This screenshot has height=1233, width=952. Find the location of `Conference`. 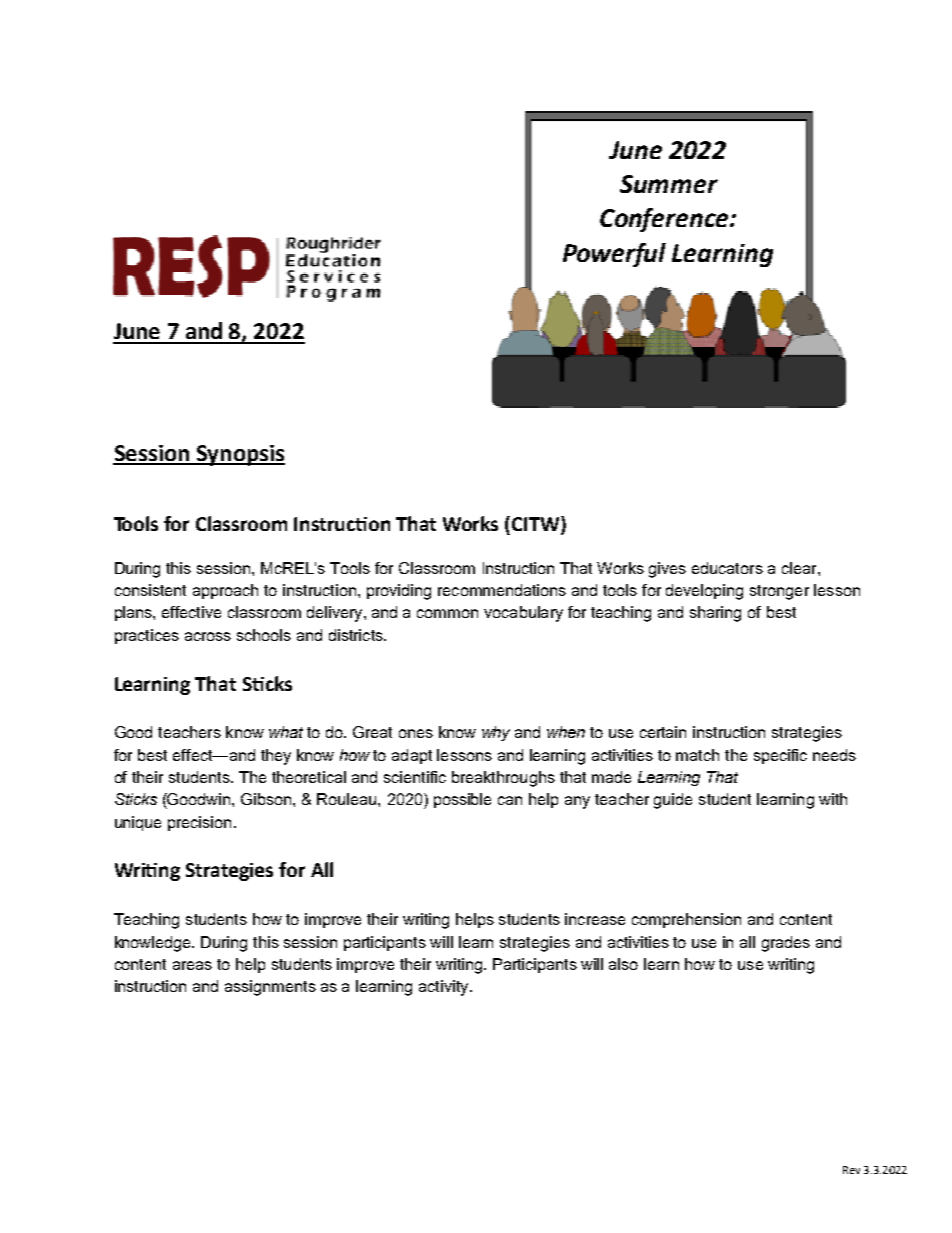

Conference is located at coordinates (665, 220).
